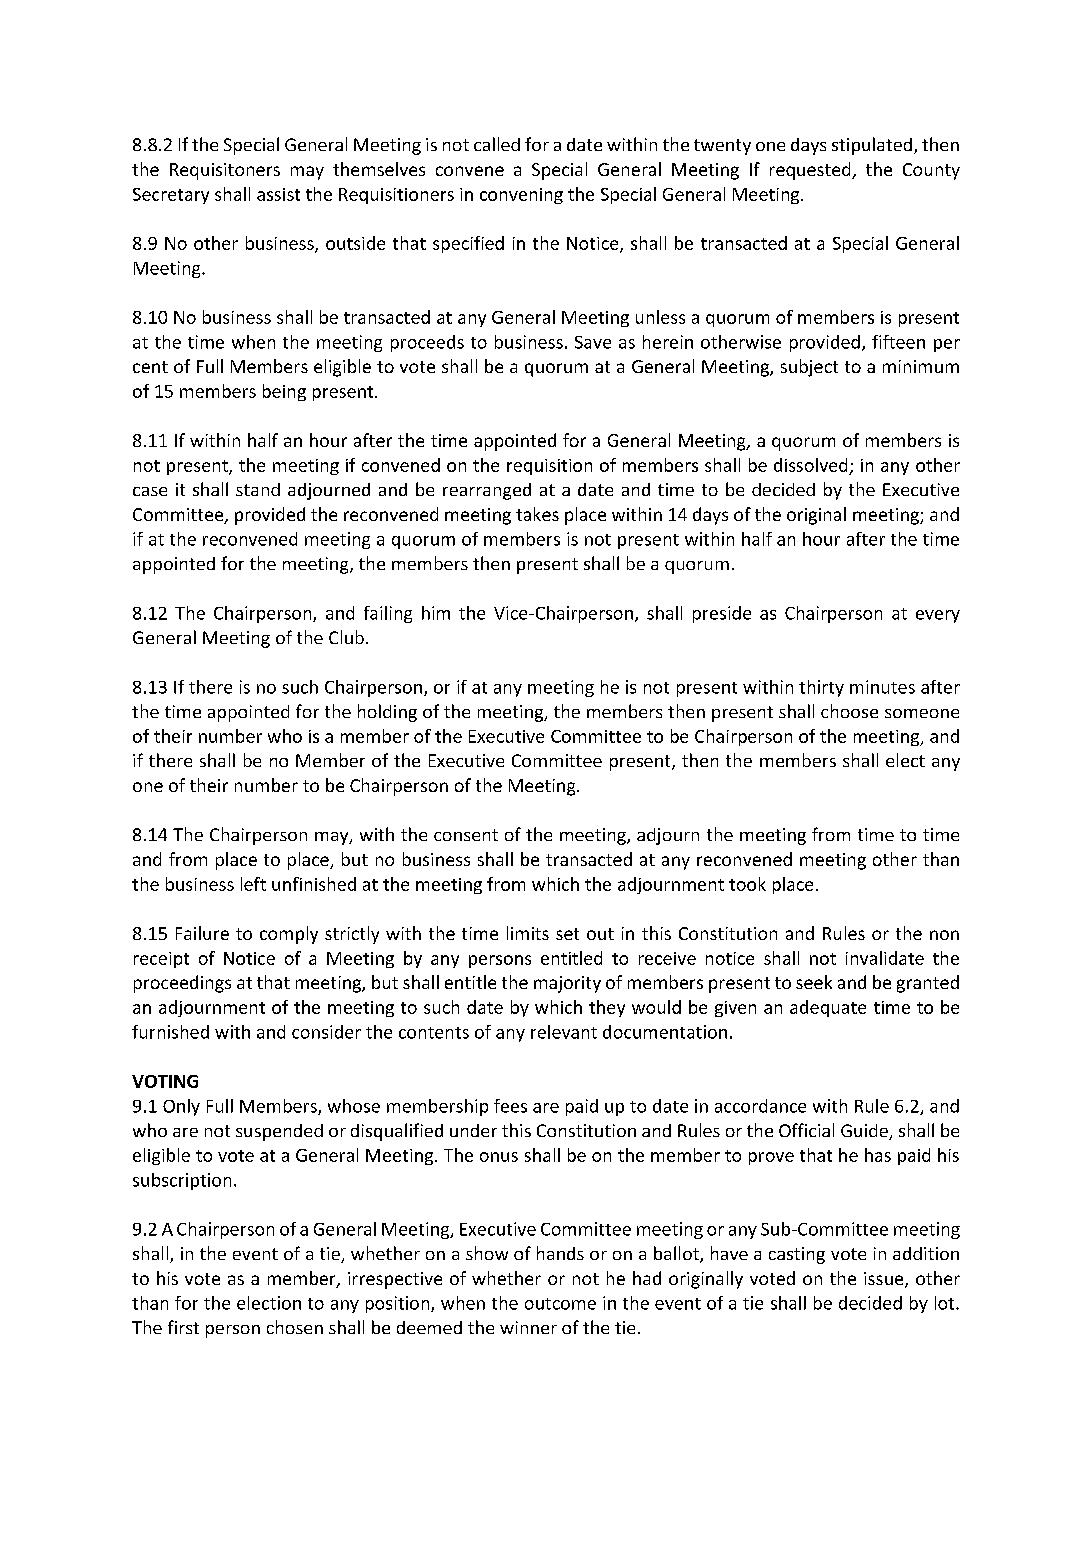 The image size is (1092, 1545). Describe the element at coordinates (560, 1304) in the image. I see `outcome` at that location.
